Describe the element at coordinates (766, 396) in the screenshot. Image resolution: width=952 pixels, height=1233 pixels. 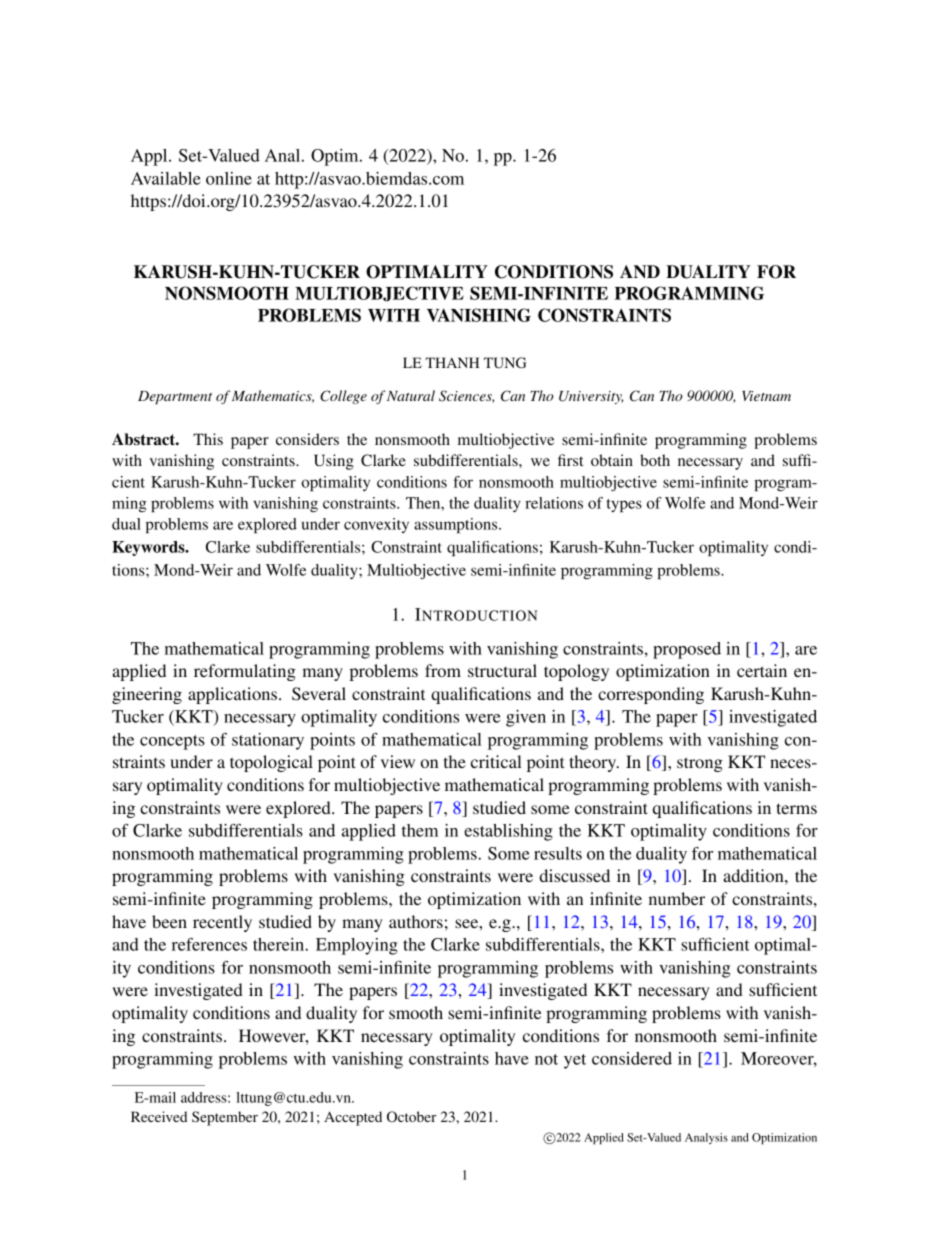
I see `Vietnam` at that location.
